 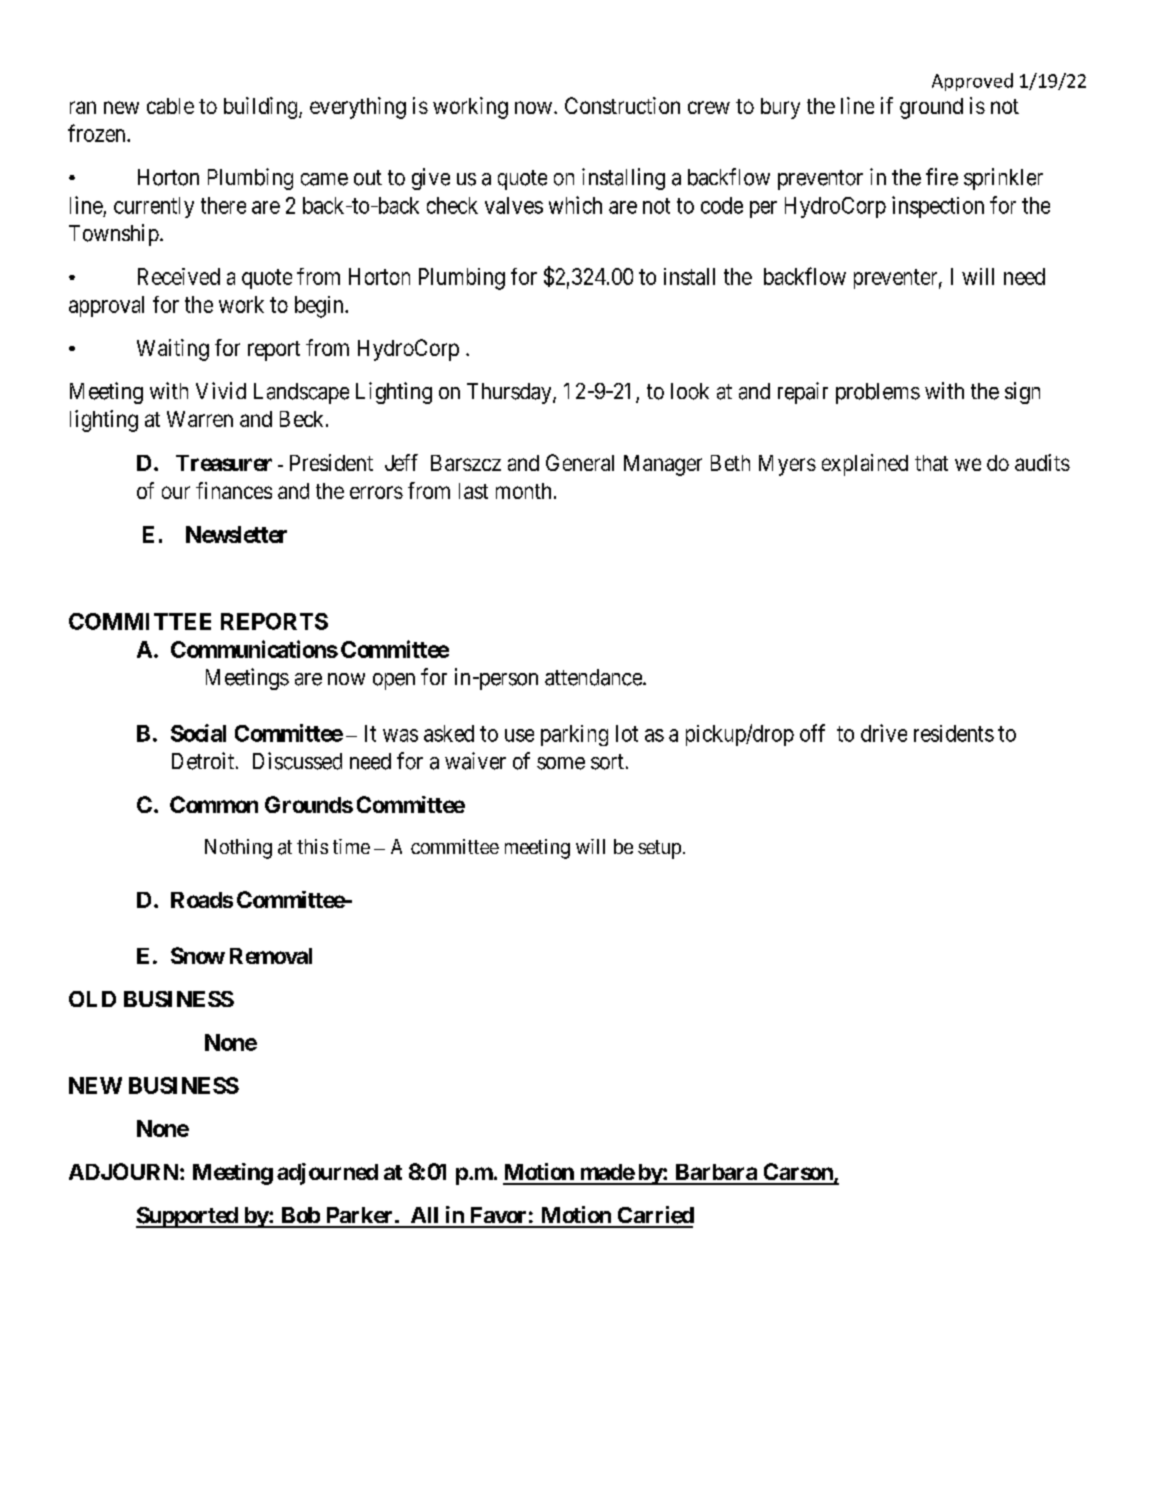 I want to click on General, so click(x=580, y=462).
